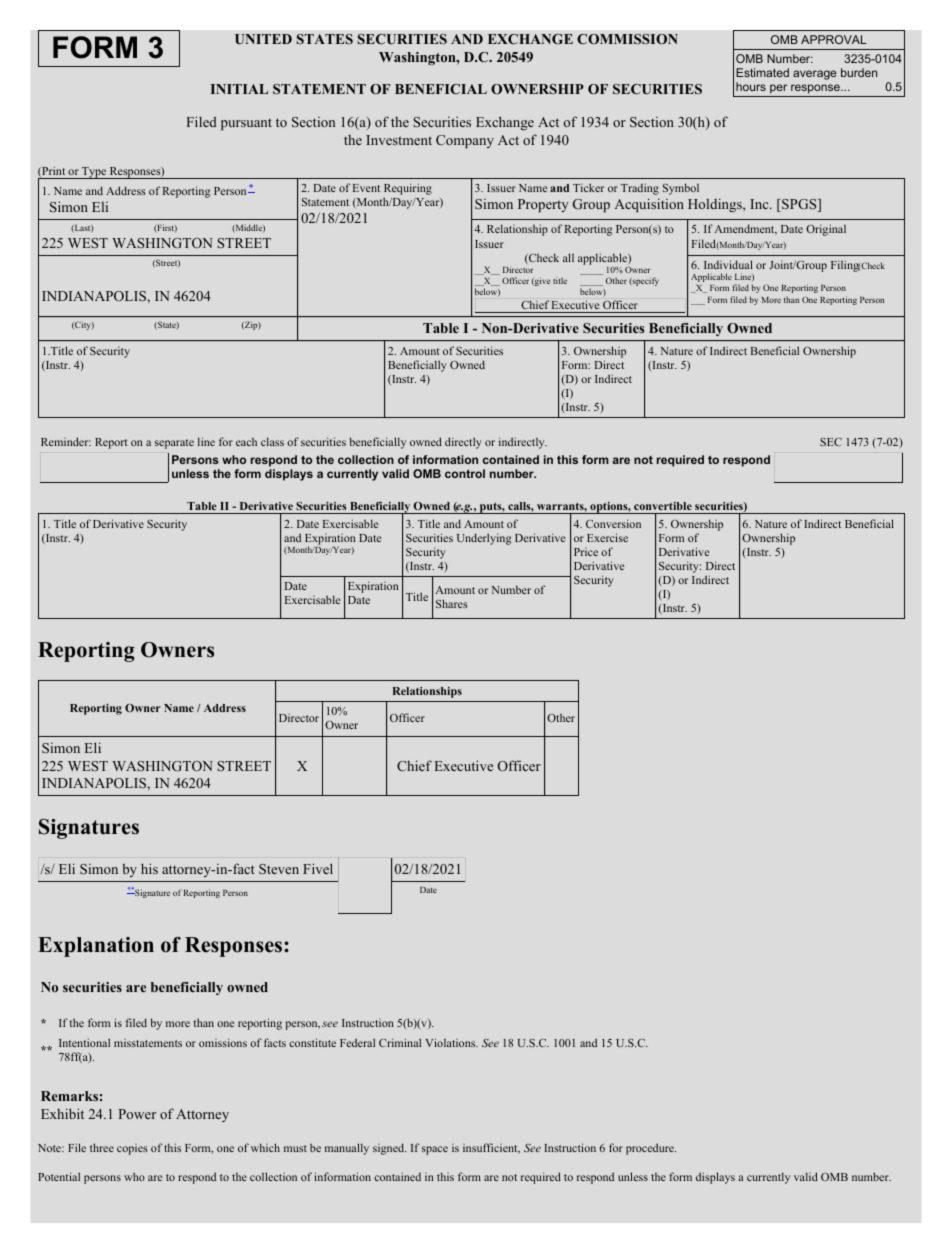 The width and height of the document is (952, 1233). Describe the element at coordinates (132, 1149) in the document. I see `copies` at that location.
